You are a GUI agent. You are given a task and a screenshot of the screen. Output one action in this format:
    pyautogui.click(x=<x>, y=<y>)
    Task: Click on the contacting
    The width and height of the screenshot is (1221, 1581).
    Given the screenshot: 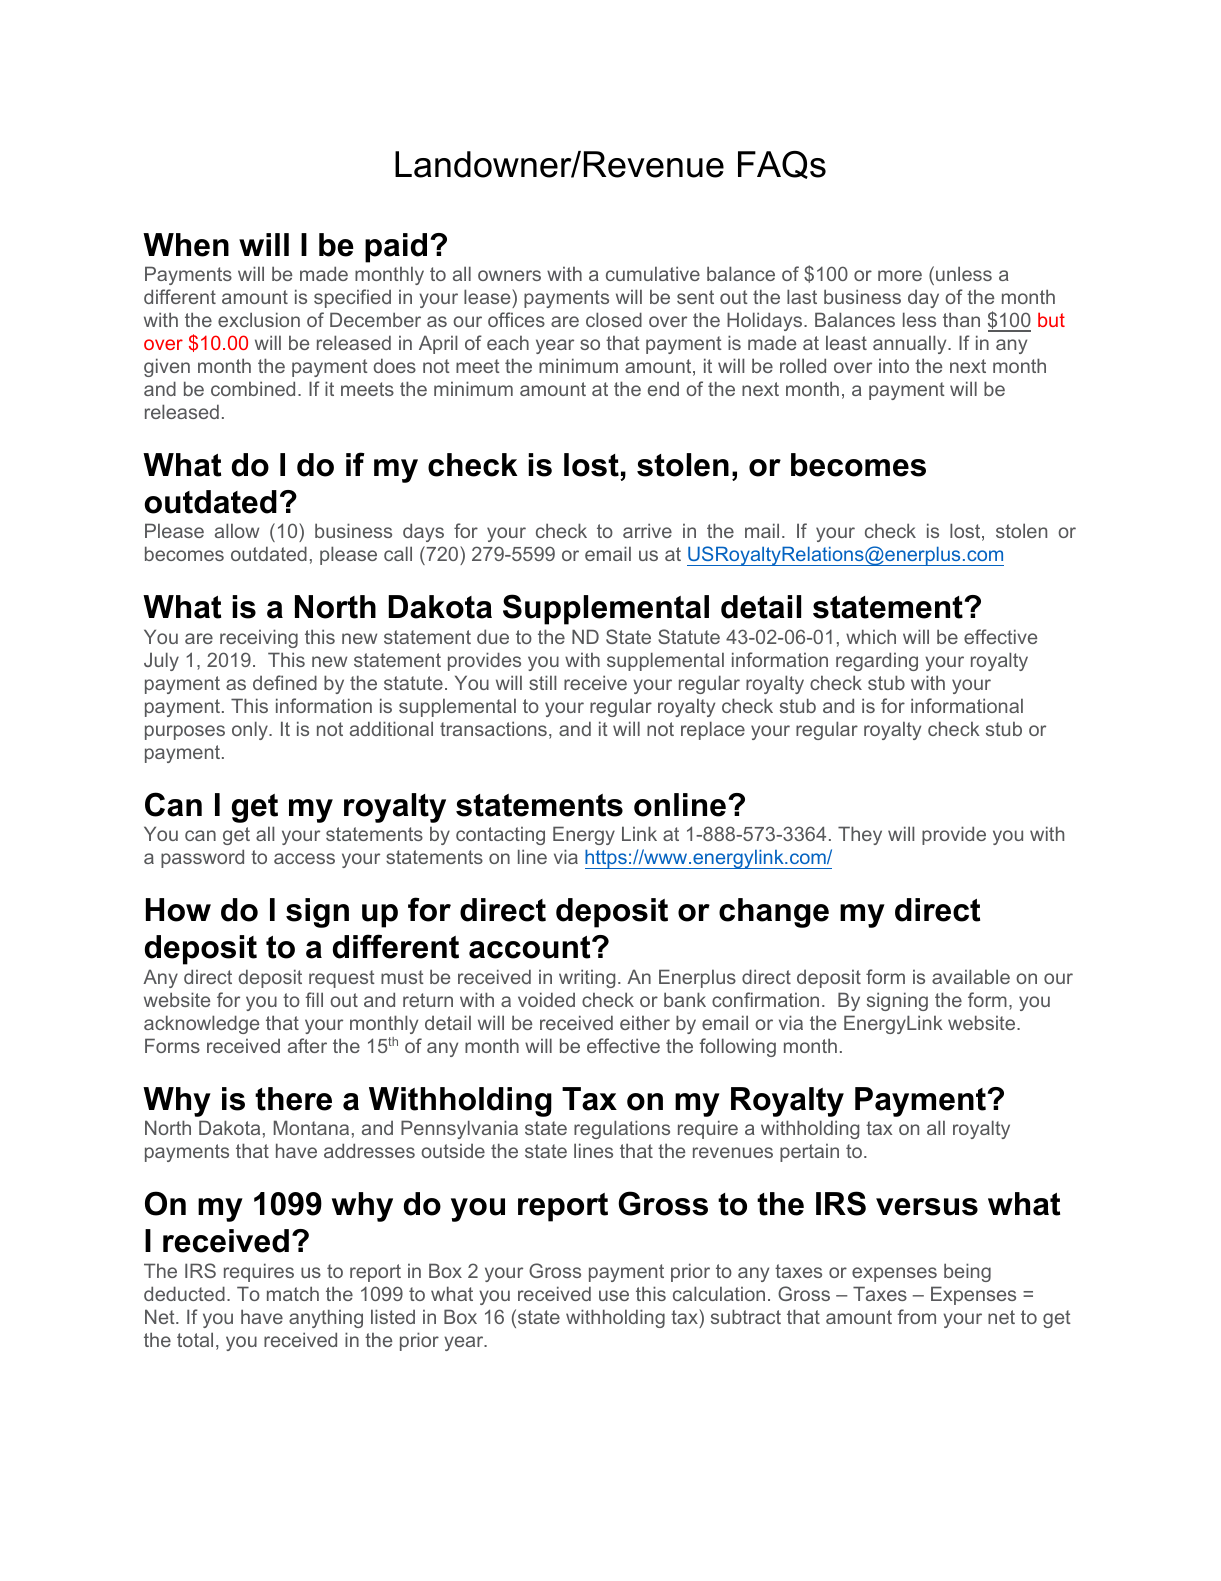 What is the action you would take?
    pyautogui.click(x=500, y=836)
